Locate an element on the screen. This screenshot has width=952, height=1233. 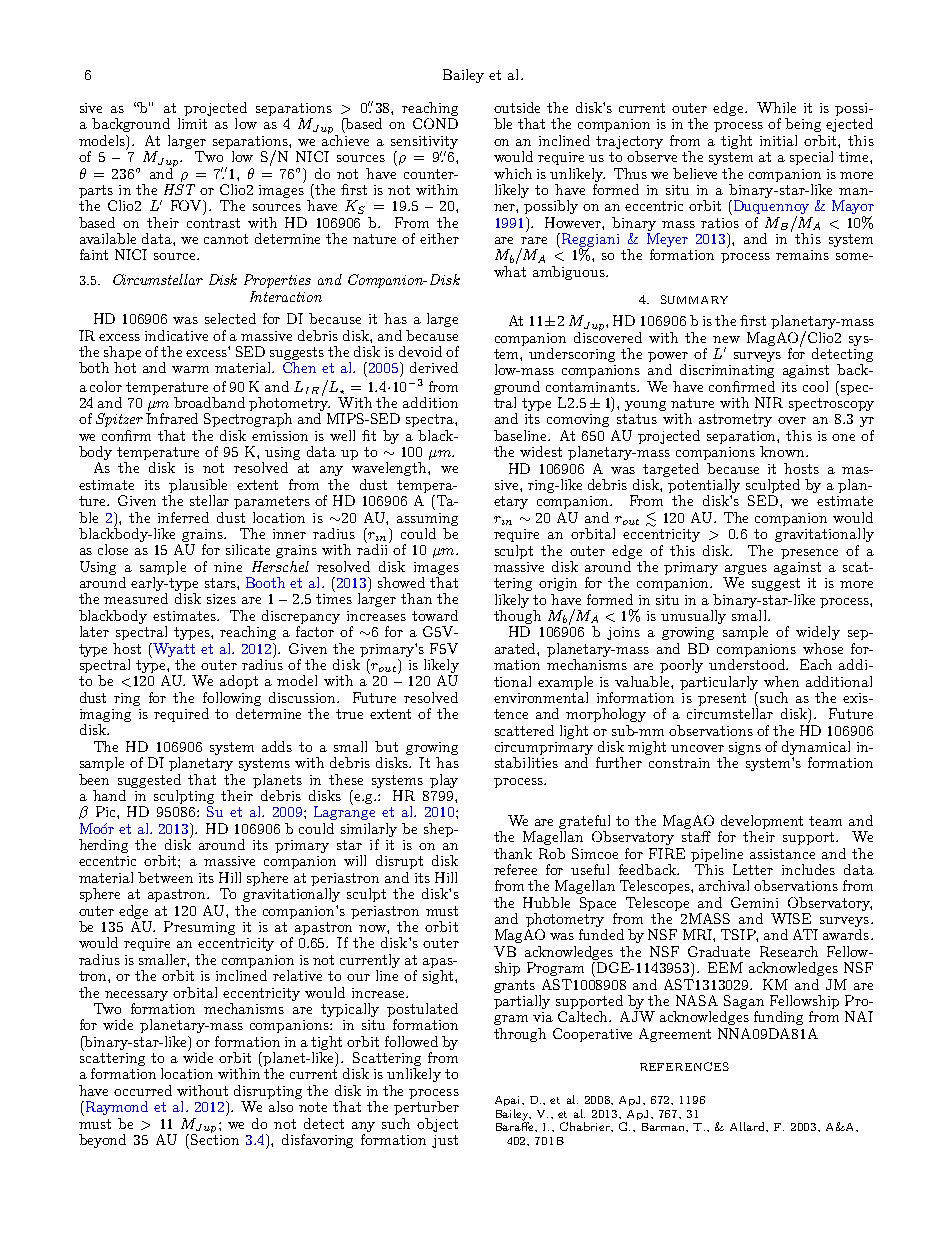
derived is located at coordinates (434, 367).
